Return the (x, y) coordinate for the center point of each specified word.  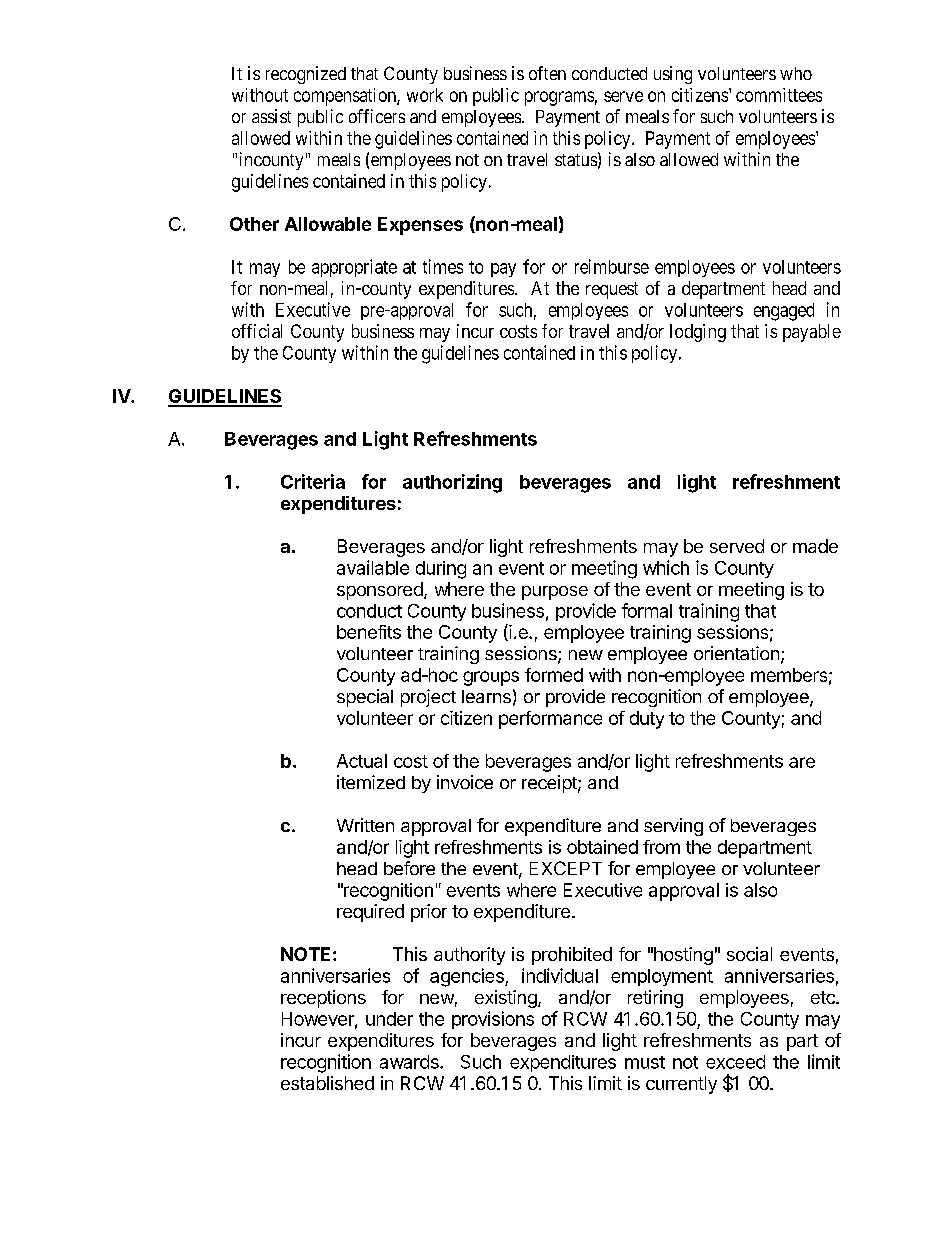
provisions (493, 1020)
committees (779, 95)
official (257, 331)
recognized (306, 75)
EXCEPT (566, 868)
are (802, 762)
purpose (555, 593)
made (815, 546)
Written (365, 825)
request (612, 290)
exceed (735, 1062)
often (547, 73)
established (327, 1083)
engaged (784, 312)
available (373, 567)
